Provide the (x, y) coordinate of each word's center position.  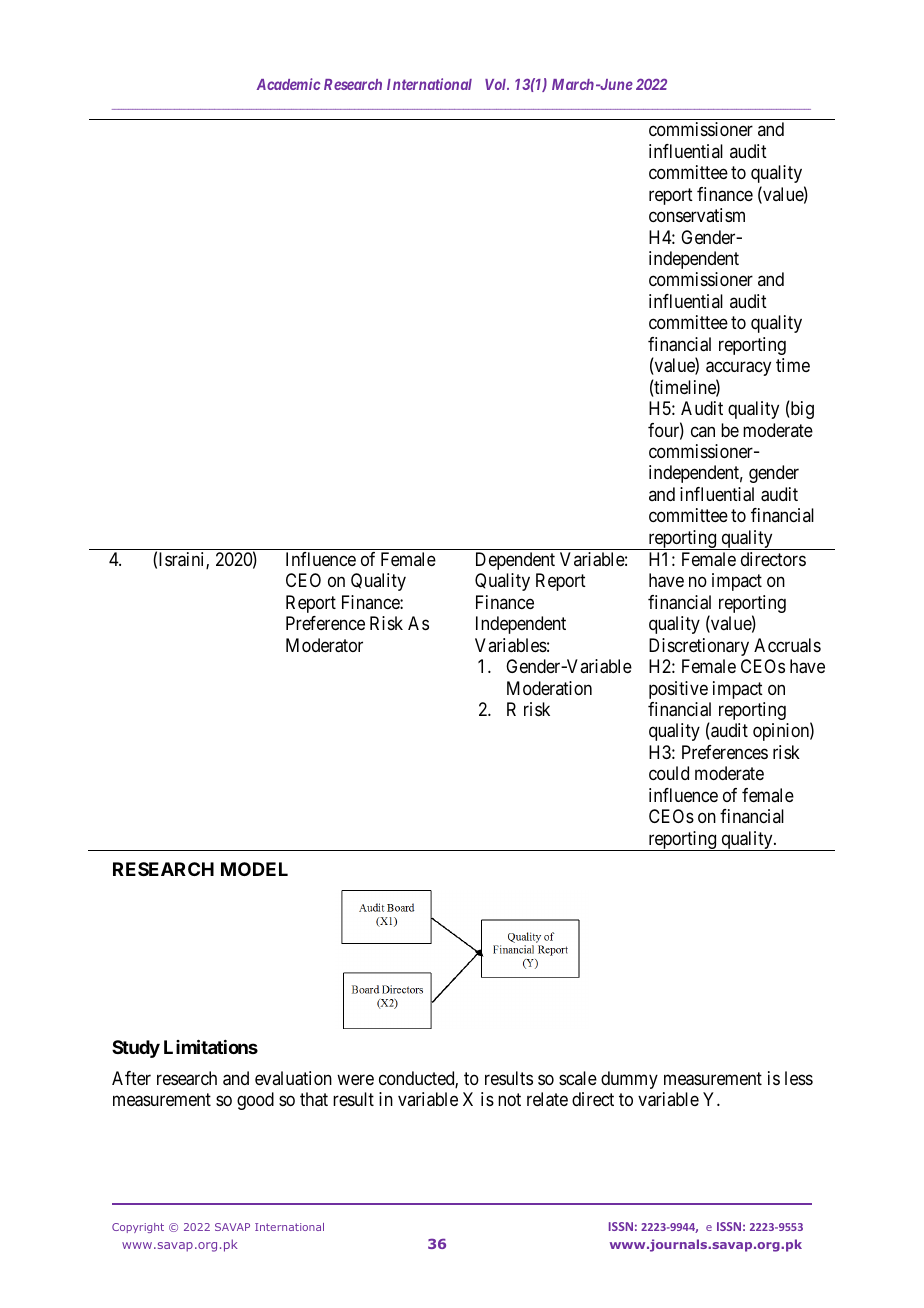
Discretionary (699, 647)
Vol (497, 84)
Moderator (324, 645)
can (703, 431)
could (669, 773)
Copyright (138, 1228)
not (509, 1099)
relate (547, 1099)
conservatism (697, 215)
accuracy (738, 369)
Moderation (549, 688)
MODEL (254, 869)
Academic (288, 84)
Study (136, 1049)
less (799, 1078)
